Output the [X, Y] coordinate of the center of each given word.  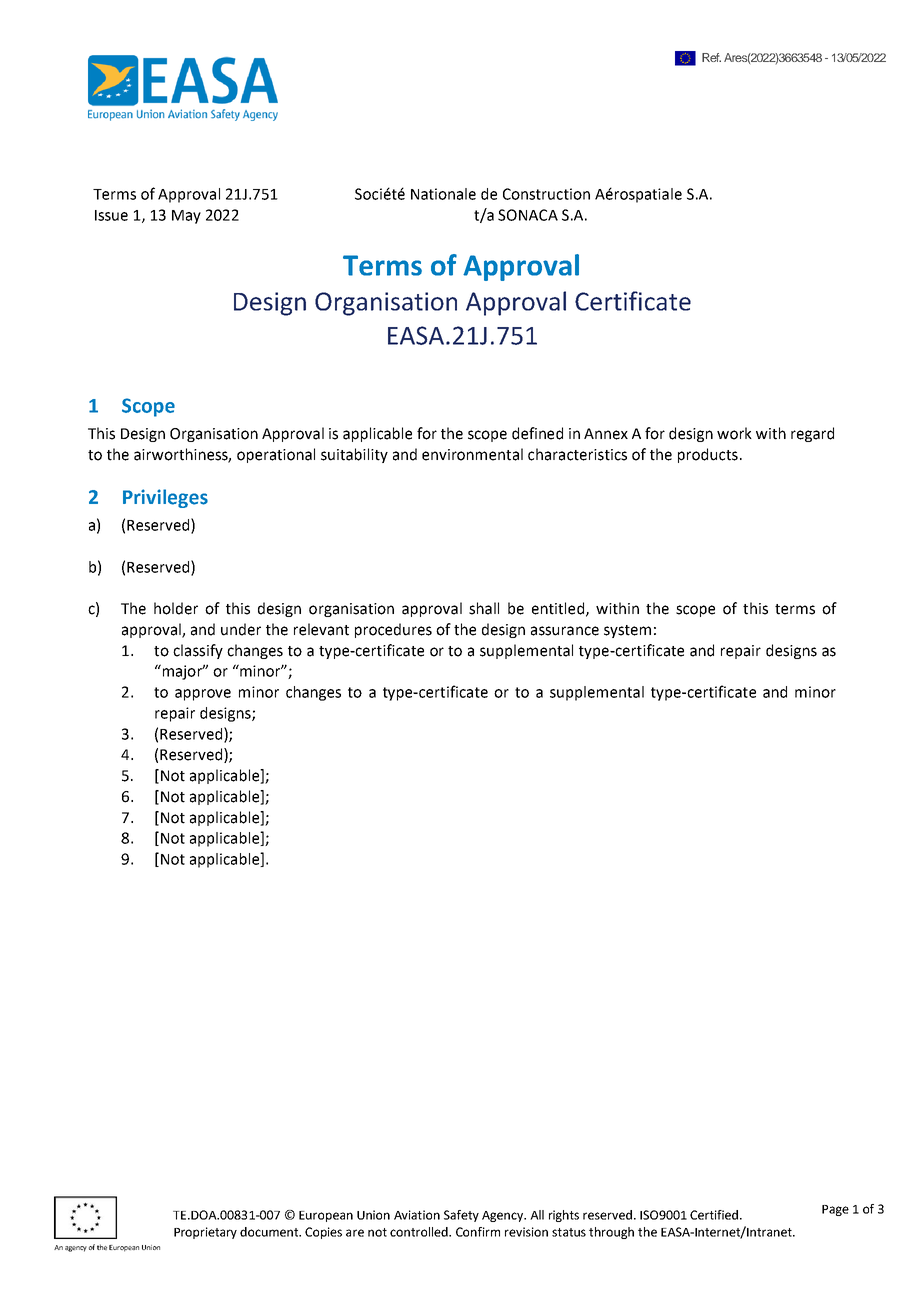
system [627, 631]
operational [276, 455]
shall [484, 608]
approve [203, 695]
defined [537, 433]
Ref [711, 57]
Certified [715, 1215]
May [186, 217]
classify [198, 651]
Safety [461, 1216]
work [734, 433]
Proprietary [205, 1233]
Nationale [443, 194]
